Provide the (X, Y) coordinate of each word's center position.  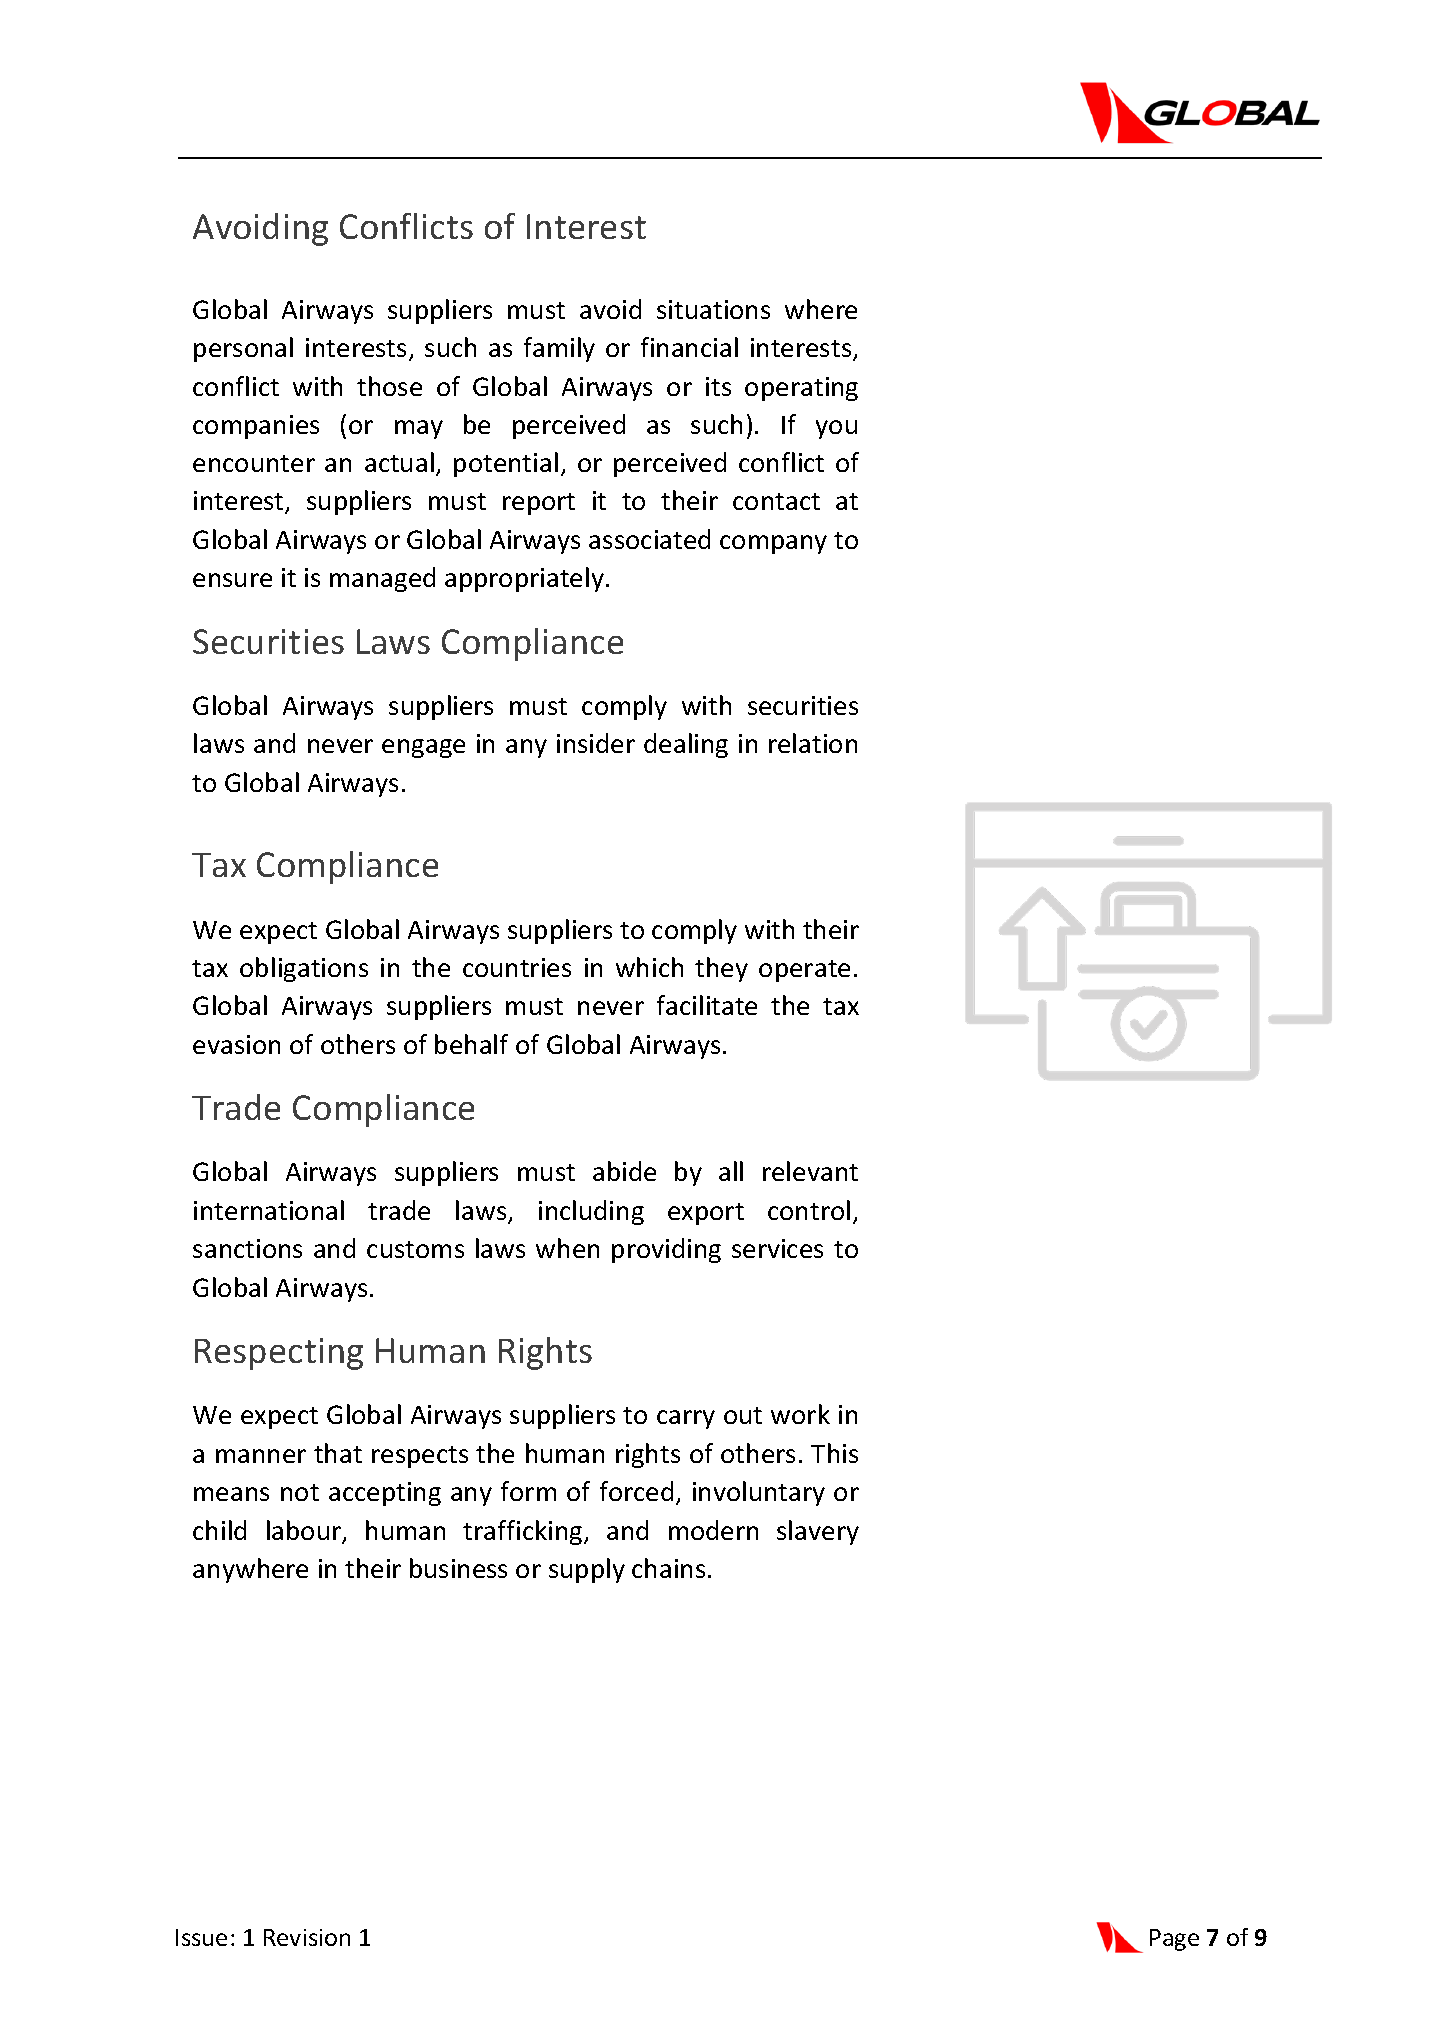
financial (689, 347)
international (269, 1210)
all (731, 1171)
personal (243, 349)
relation (813, 743)
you (836, 429)
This (834, 1453)
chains (668, 1568)
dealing (686, 745)
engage (423, 748)
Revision (307, 1937)
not (300, 1492)
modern (713, 1530)
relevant (810, 1171)
